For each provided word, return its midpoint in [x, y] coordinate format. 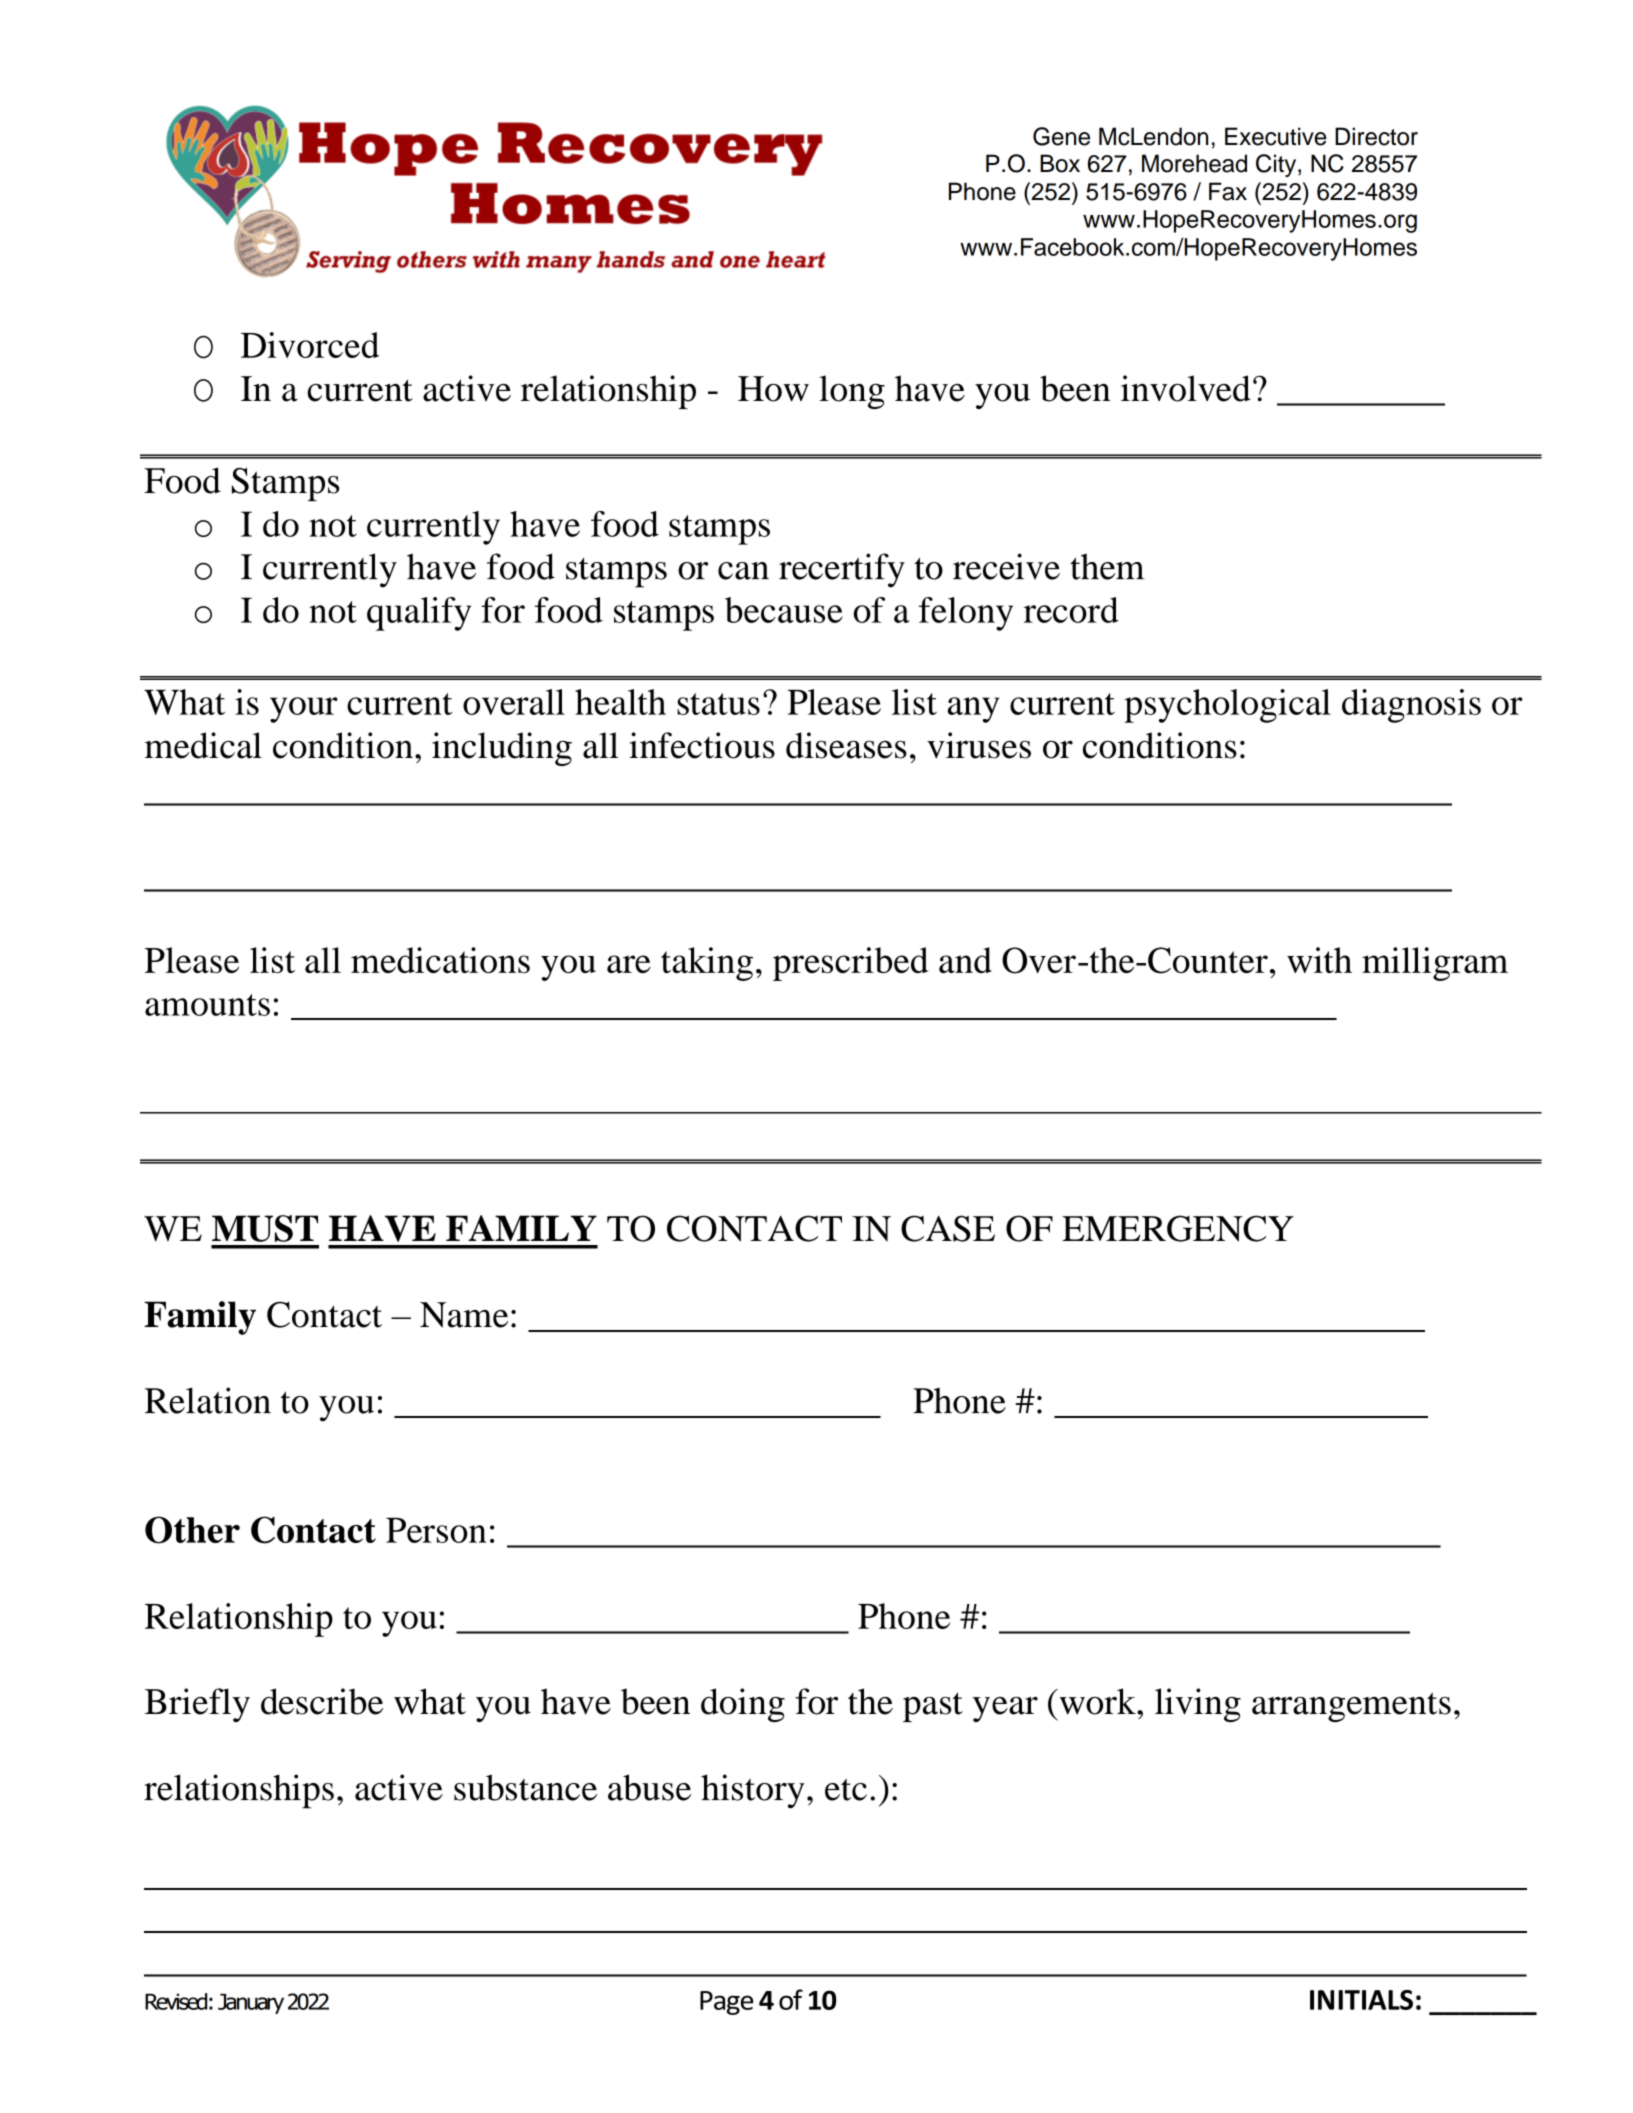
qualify [419, 614]
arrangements [1351, 1707]
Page [726, 2003]
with [1319, 960]
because [784, 610]
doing [743, 1705]
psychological [1227, 706]
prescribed [850, 964]
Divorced [310, 345]
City [1277, 165]
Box [1060, 163]
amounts [207, 1005]
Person [436, 1530]
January [251, 2004]
